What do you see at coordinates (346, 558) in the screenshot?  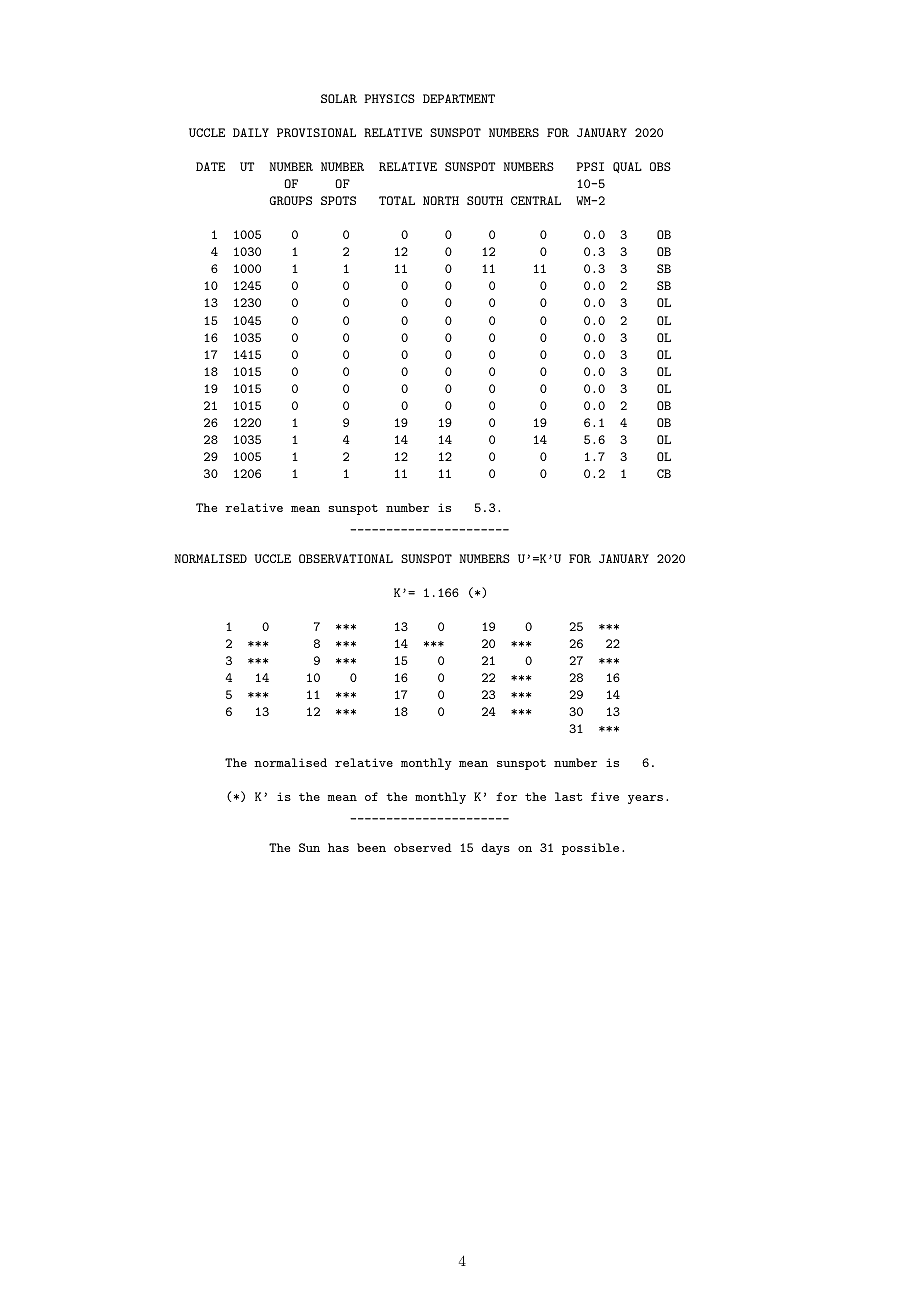 I see `OBSERVATIONAL` at bounding box center [346, 558].
